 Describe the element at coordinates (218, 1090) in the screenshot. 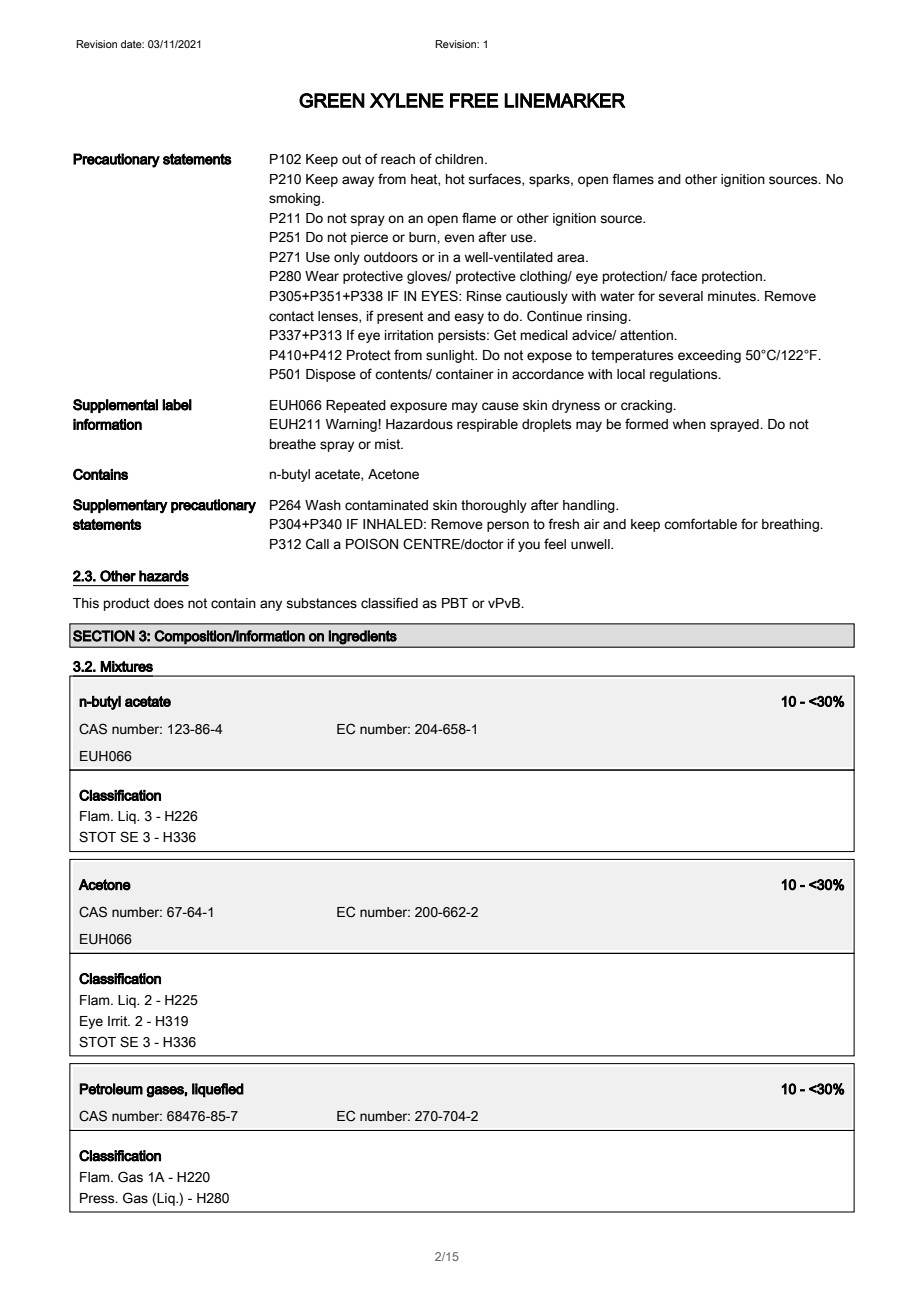

I see `liquefied` at that location.
